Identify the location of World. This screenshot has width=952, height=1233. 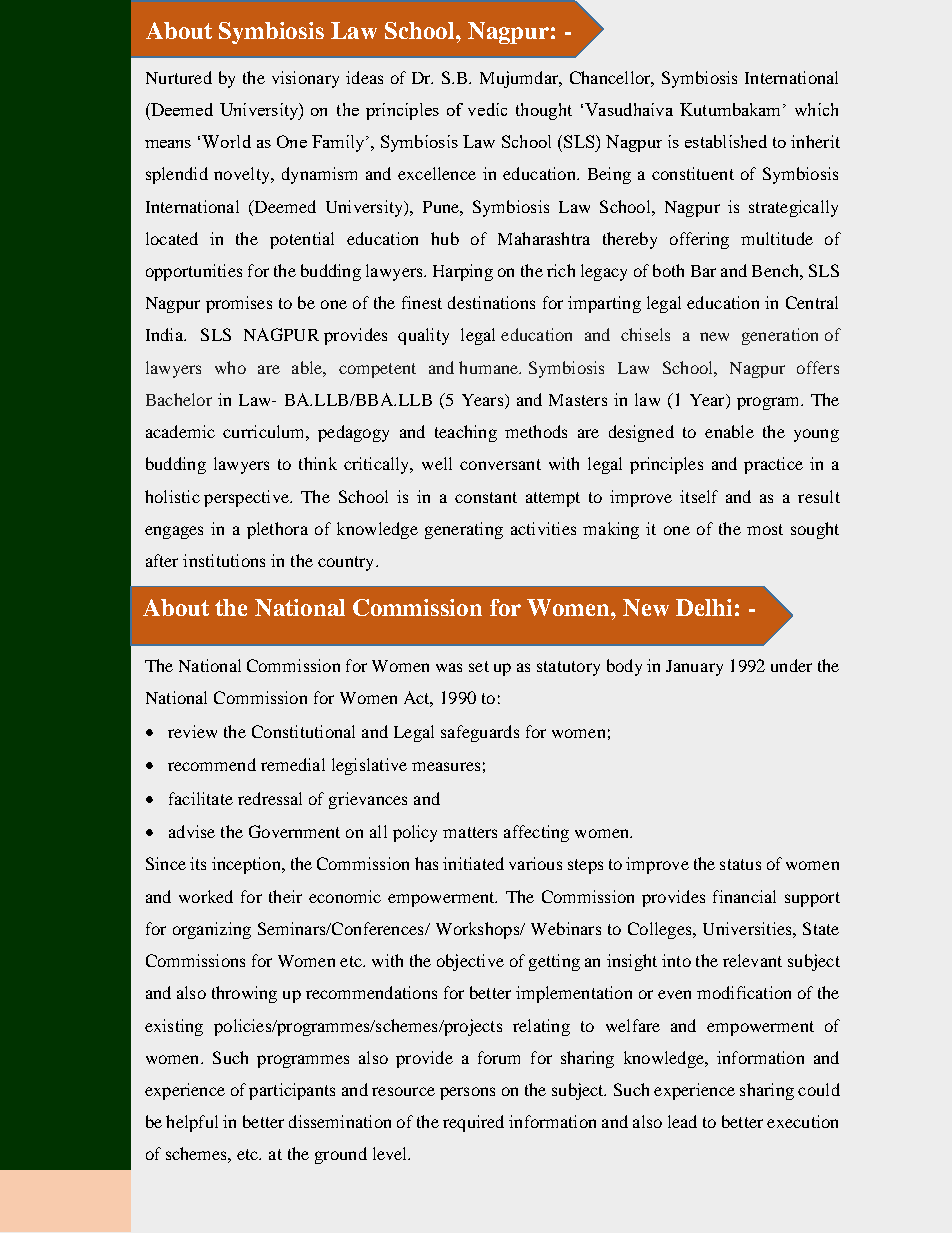
(226, 141).
